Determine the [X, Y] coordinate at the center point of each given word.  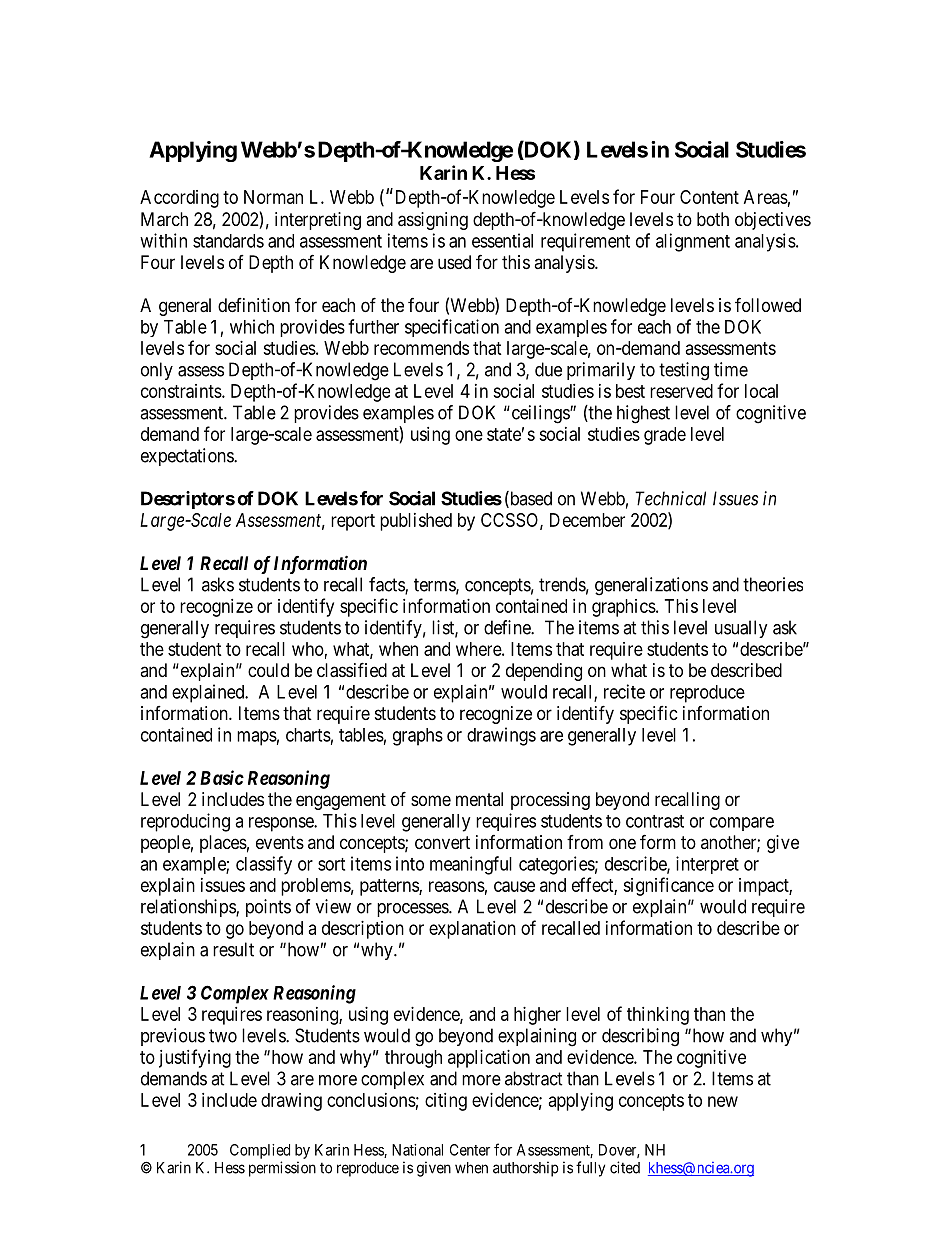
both [713, 219]
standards [228, 241]
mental [479, 799]
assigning [433, 221]
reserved [681, 391]
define [508, 627]
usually [741, 629]
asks [218, 584]
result [233, 949]
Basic [222, 777]
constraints [182, 391]
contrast [655, 821]
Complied [260, 1151]
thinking [658, 1016]
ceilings [540, 414]
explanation [472, 930]
